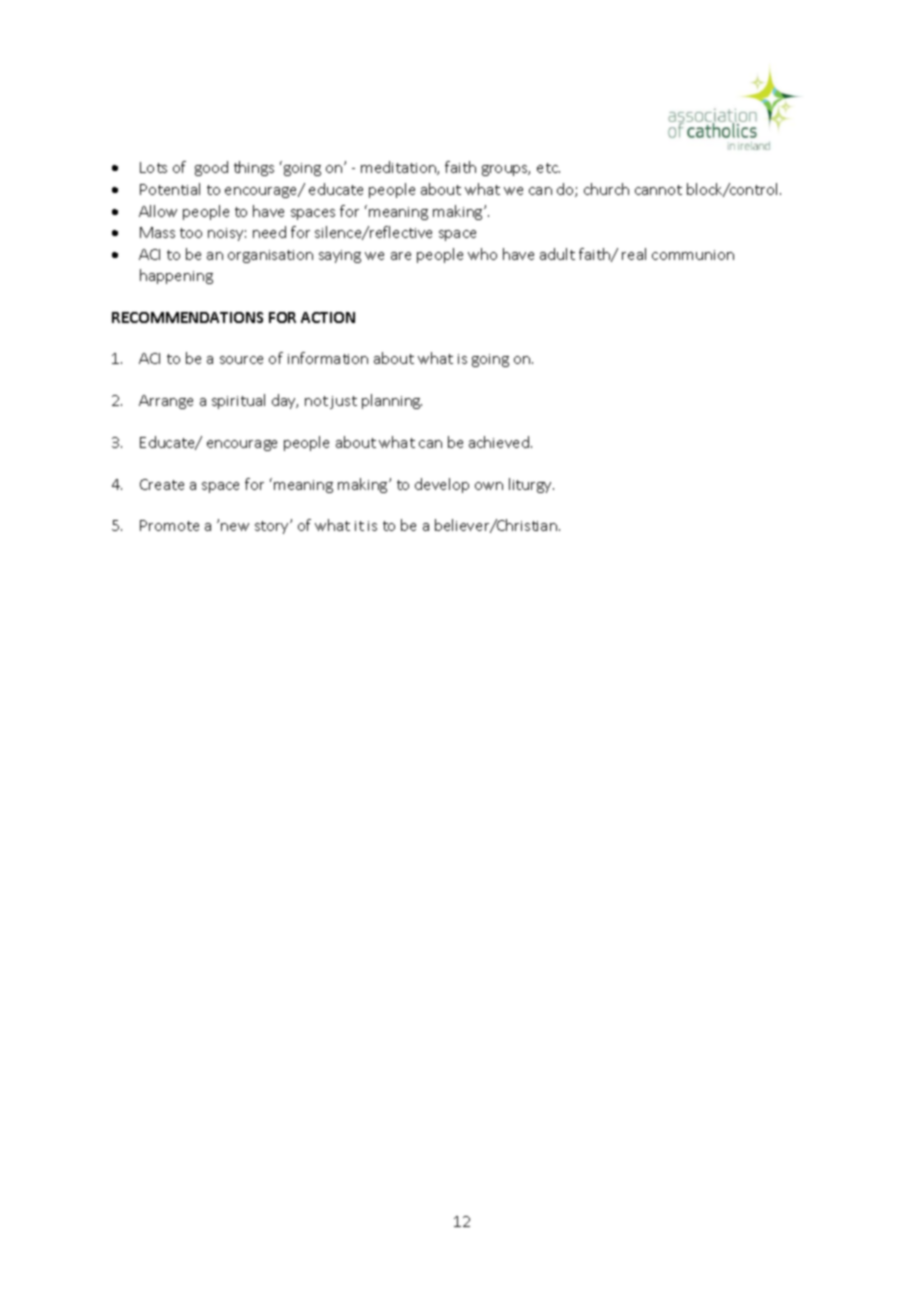 The width and height of the screenshot is (924, 1308). I want to click on liturgy, so click(531, 485).
